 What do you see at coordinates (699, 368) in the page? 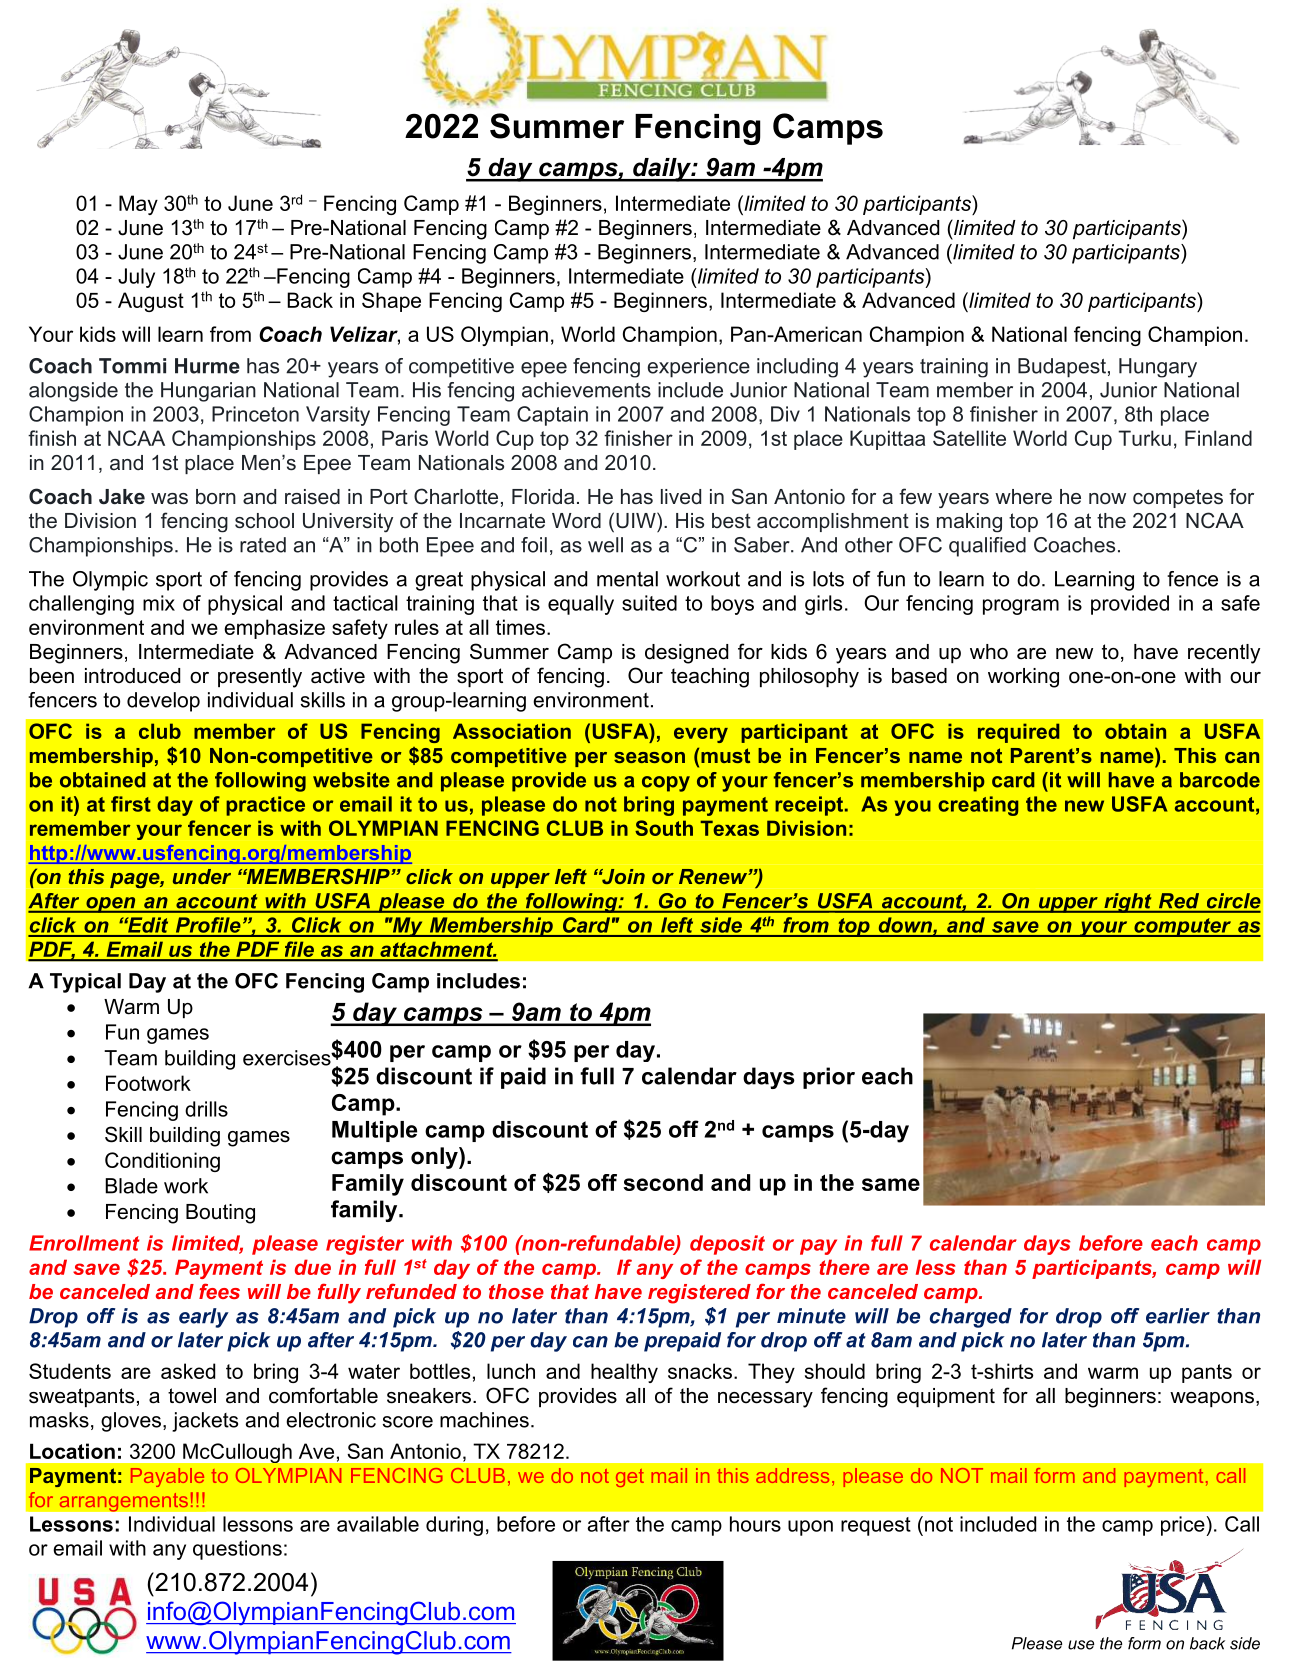
I see `experience` at bounding box center [699, 368].
